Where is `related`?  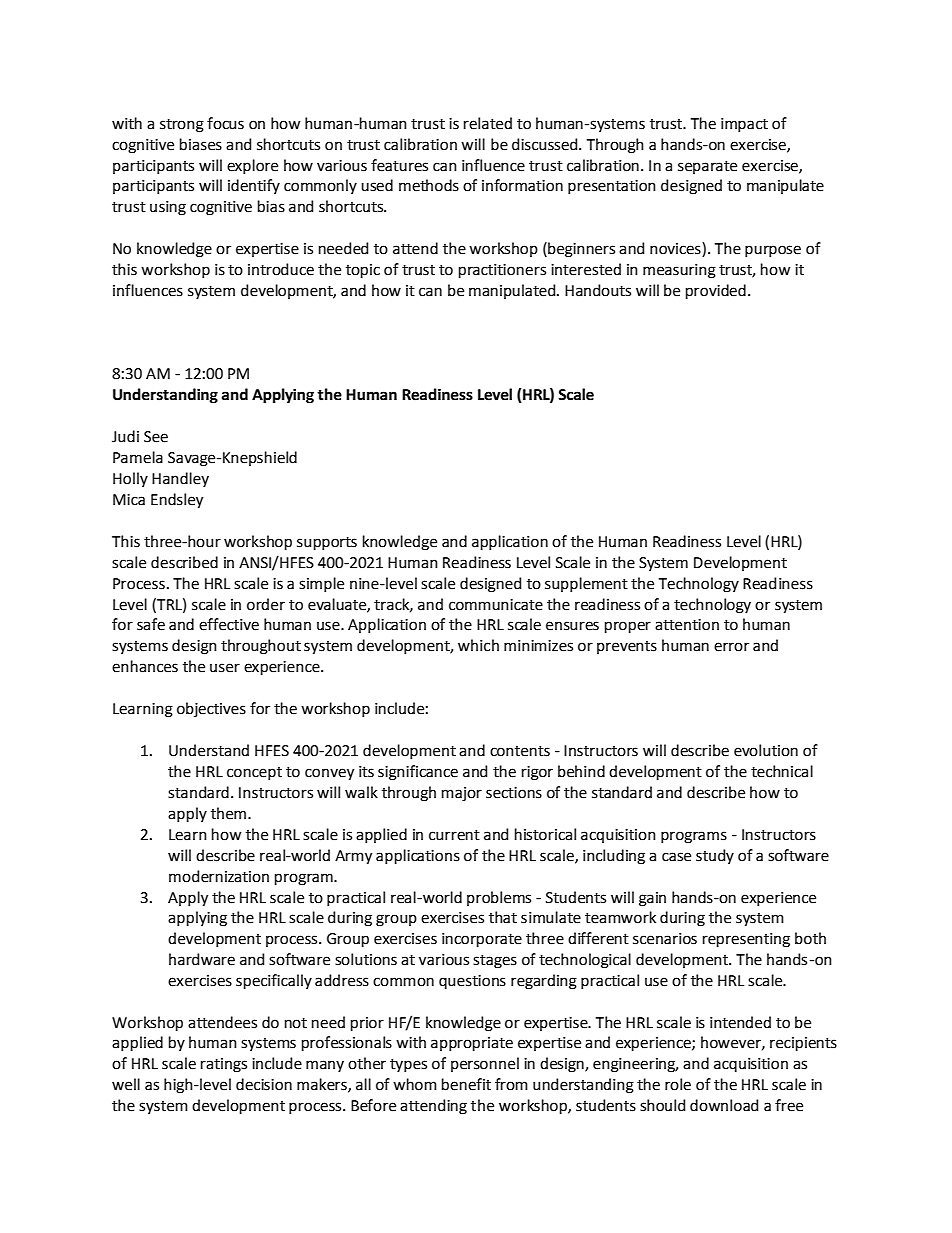 related is located at coordinates (488, 123).
